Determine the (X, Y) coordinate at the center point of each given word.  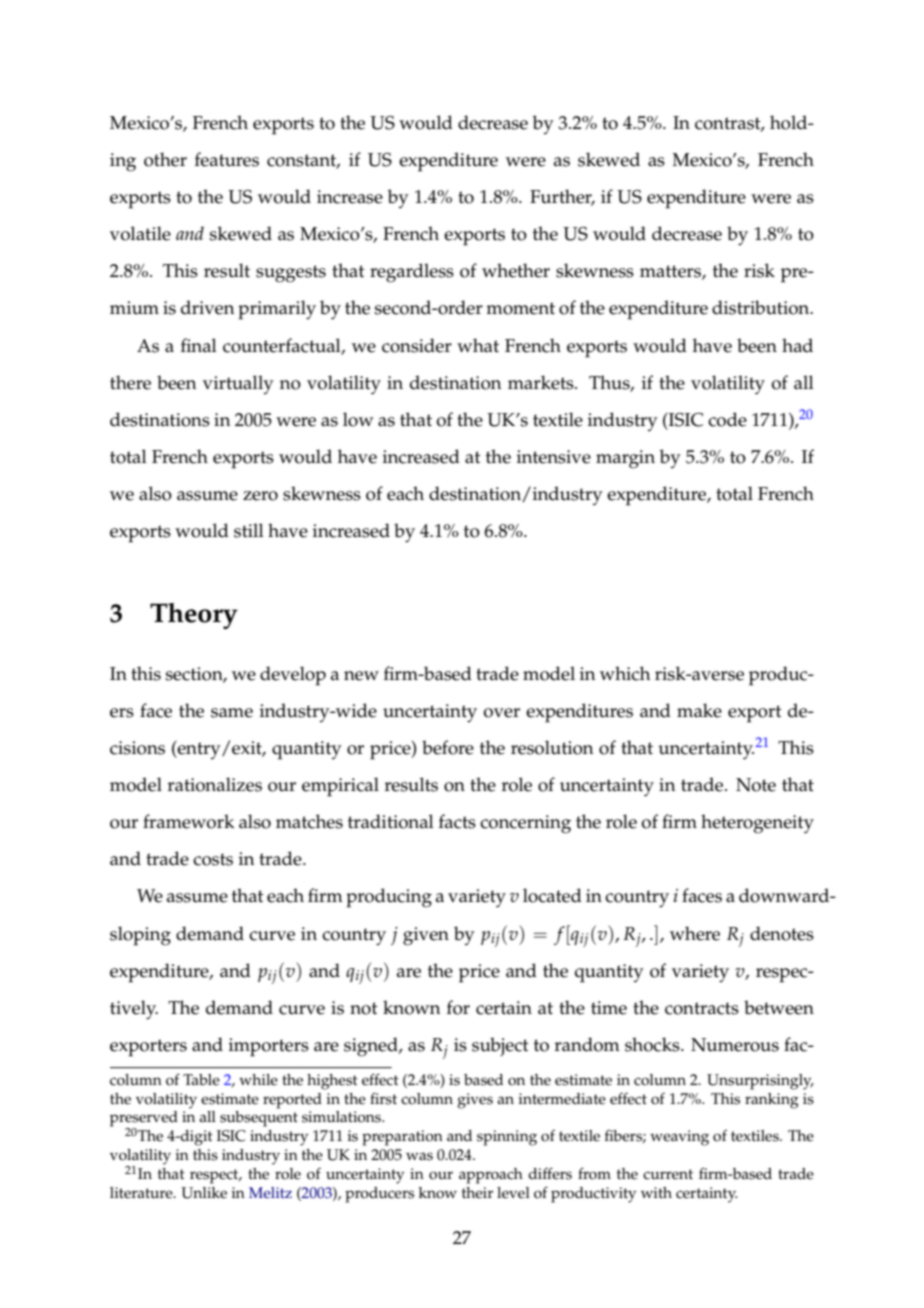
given (426, 936)
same (232, 713)
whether (516, 270)
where (695, 933)
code (727, 419)
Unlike (204, 1193)
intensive (554, 457)
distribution (762, 307)
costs (213, 859)
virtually (238, 384)
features (227, 159)
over (502, 713)
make (699, 710)
